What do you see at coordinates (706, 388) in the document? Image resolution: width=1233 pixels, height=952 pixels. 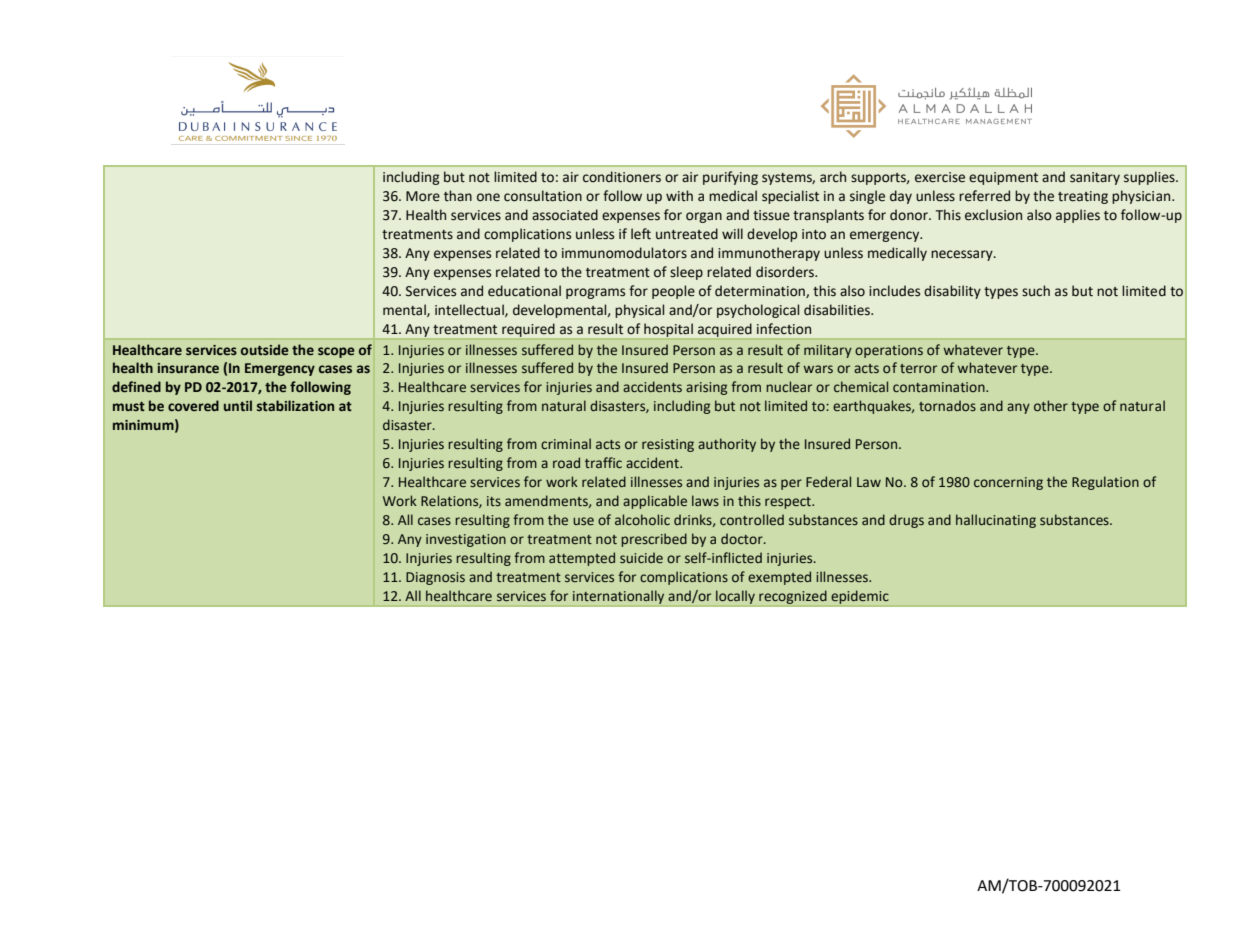 I see `arising` at bounding box center [706, 388].
